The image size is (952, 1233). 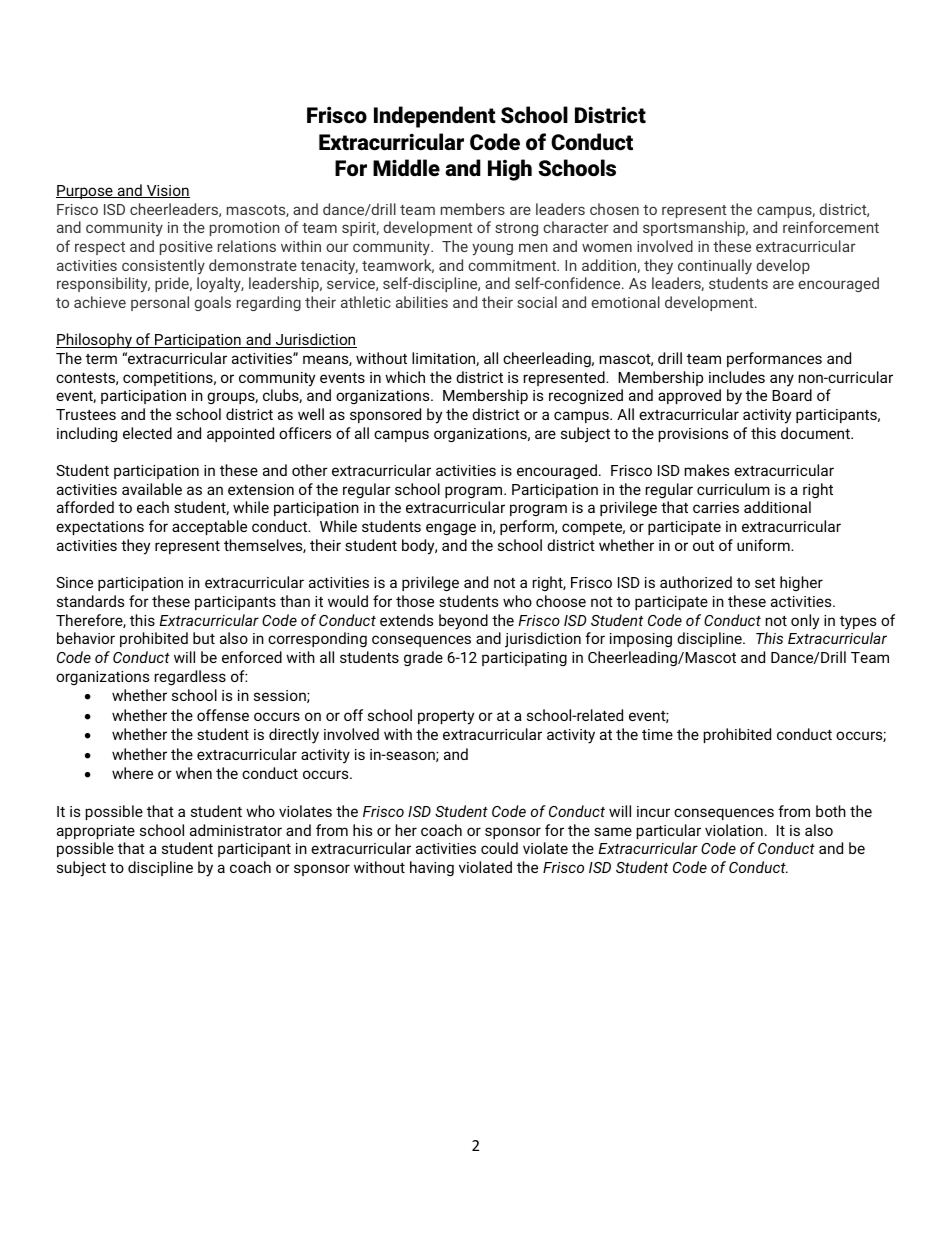 What do you see at coordinates (405, 377) in the screenshot?
I see `which` at bounding box center [405, 377].
